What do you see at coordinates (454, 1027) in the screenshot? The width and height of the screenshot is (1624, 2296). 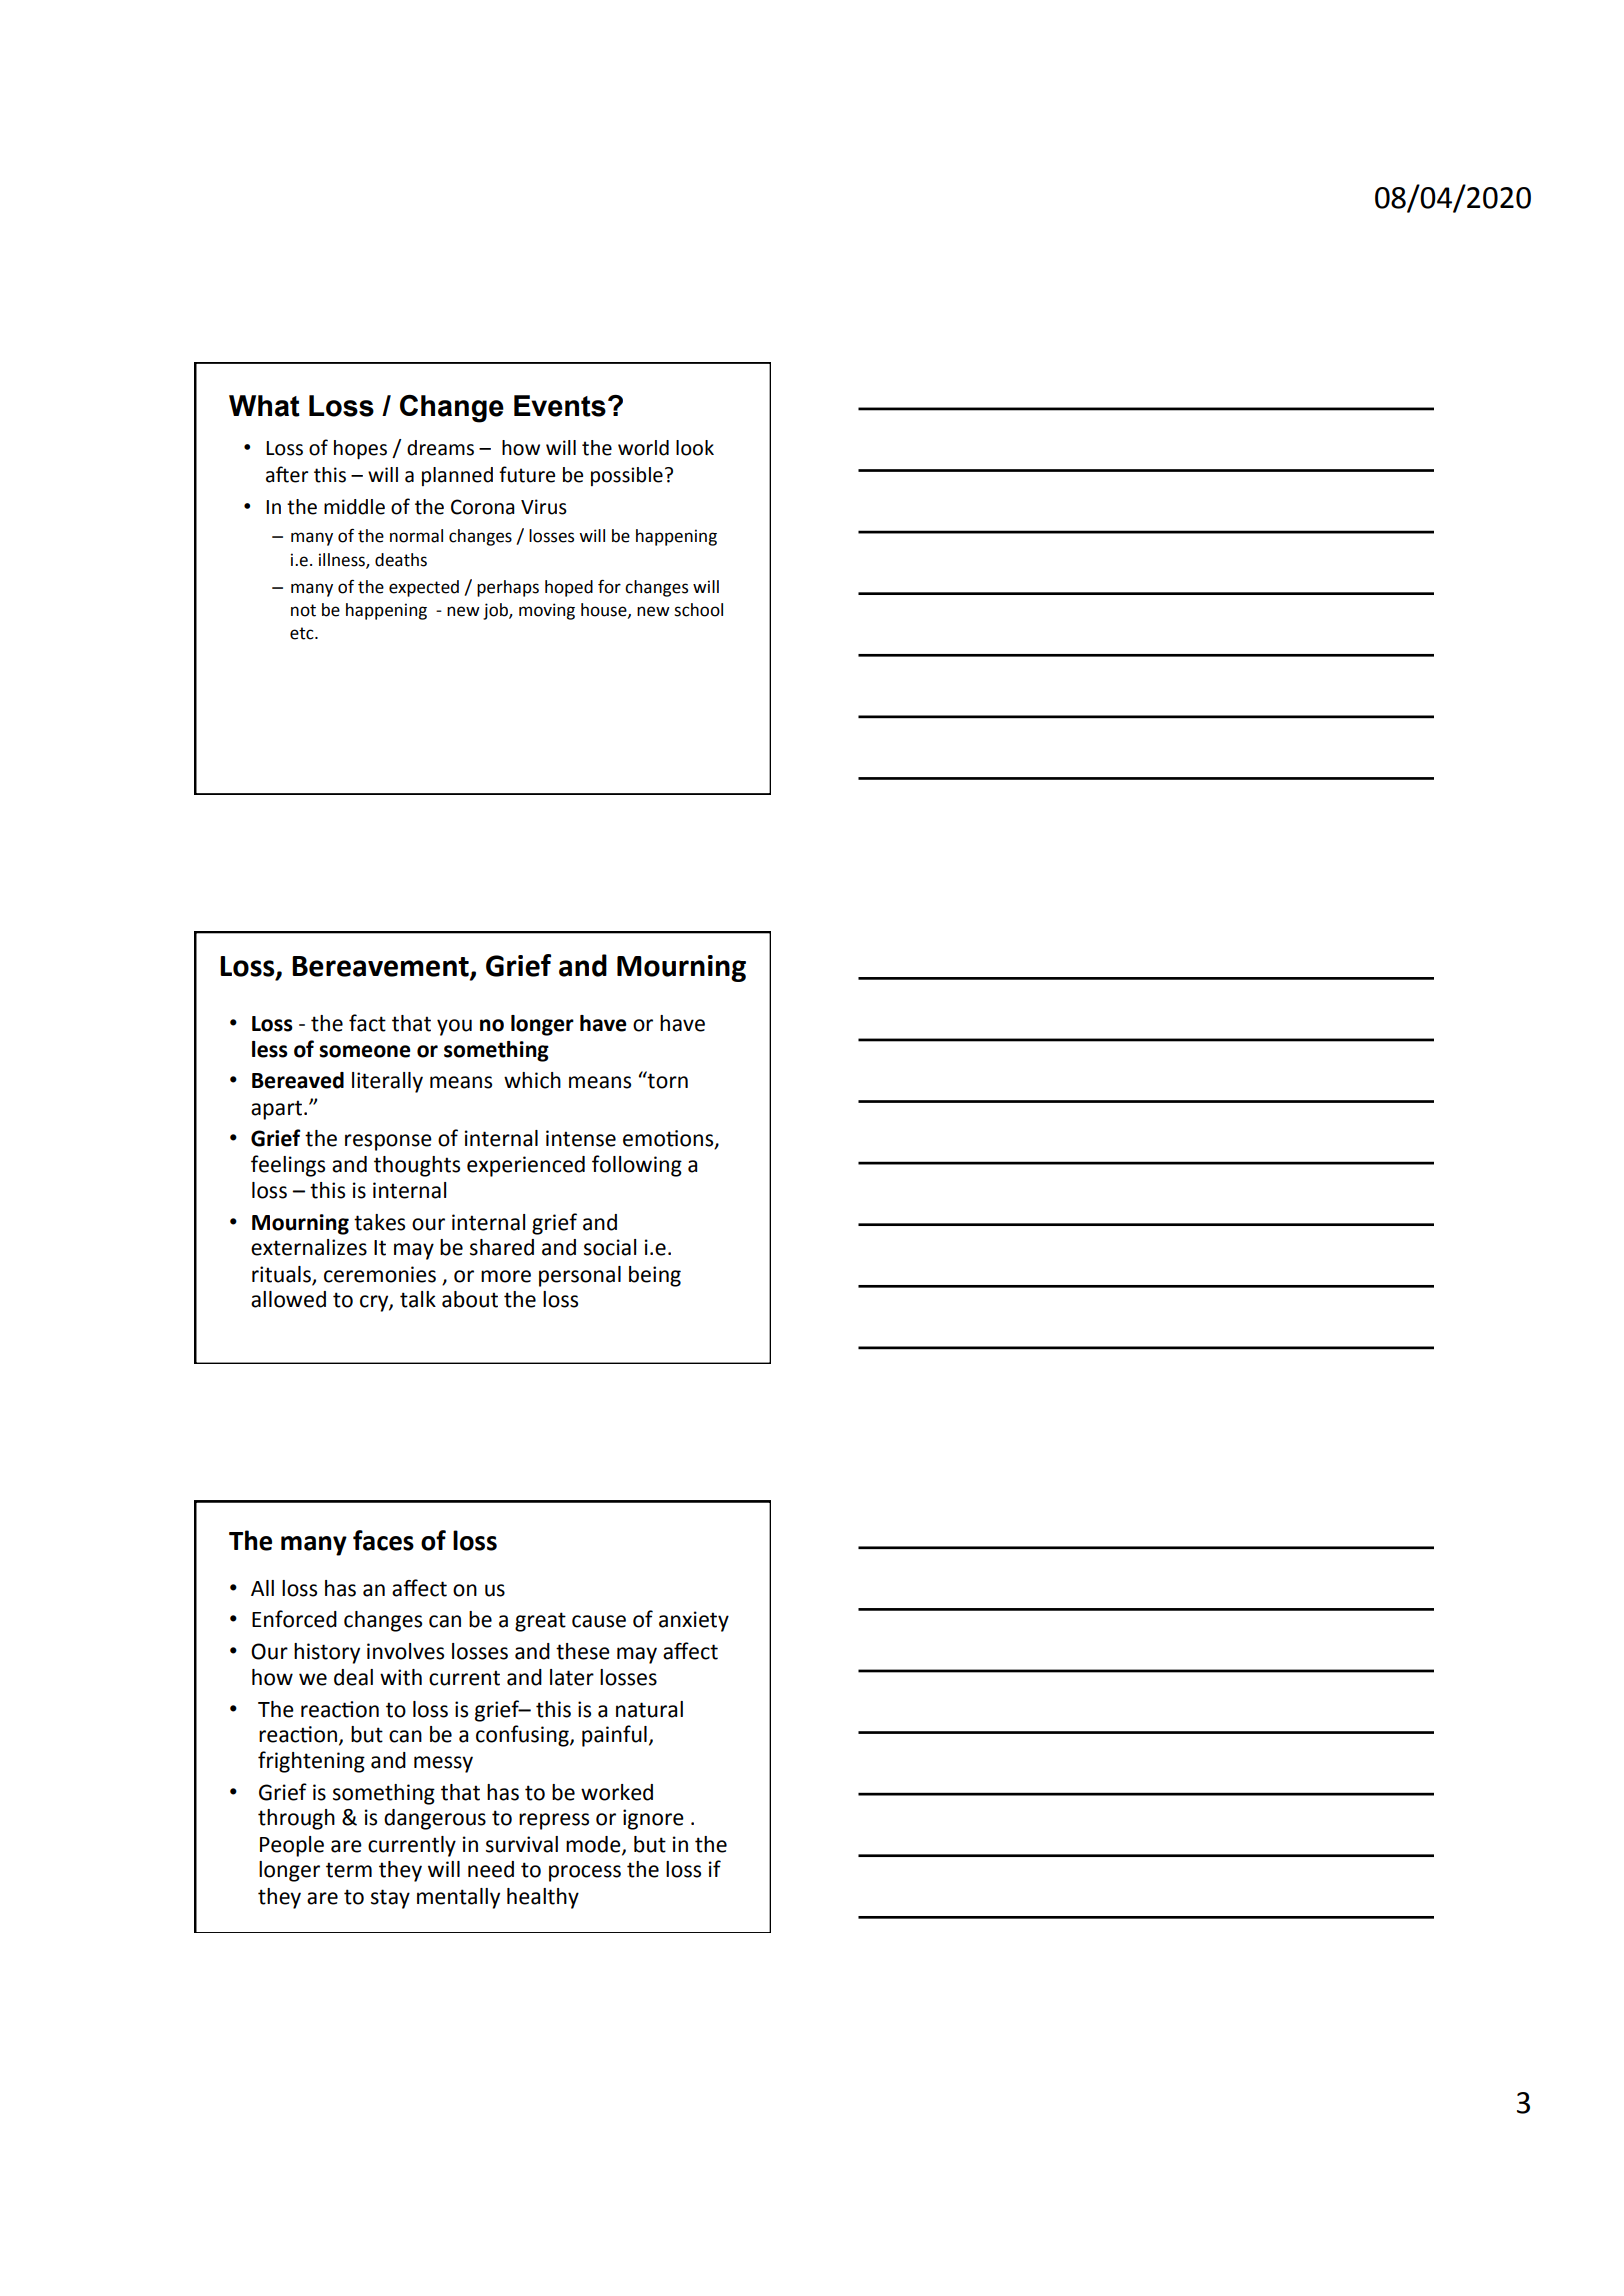 I see `you` at bounding box center [454, 1027].
